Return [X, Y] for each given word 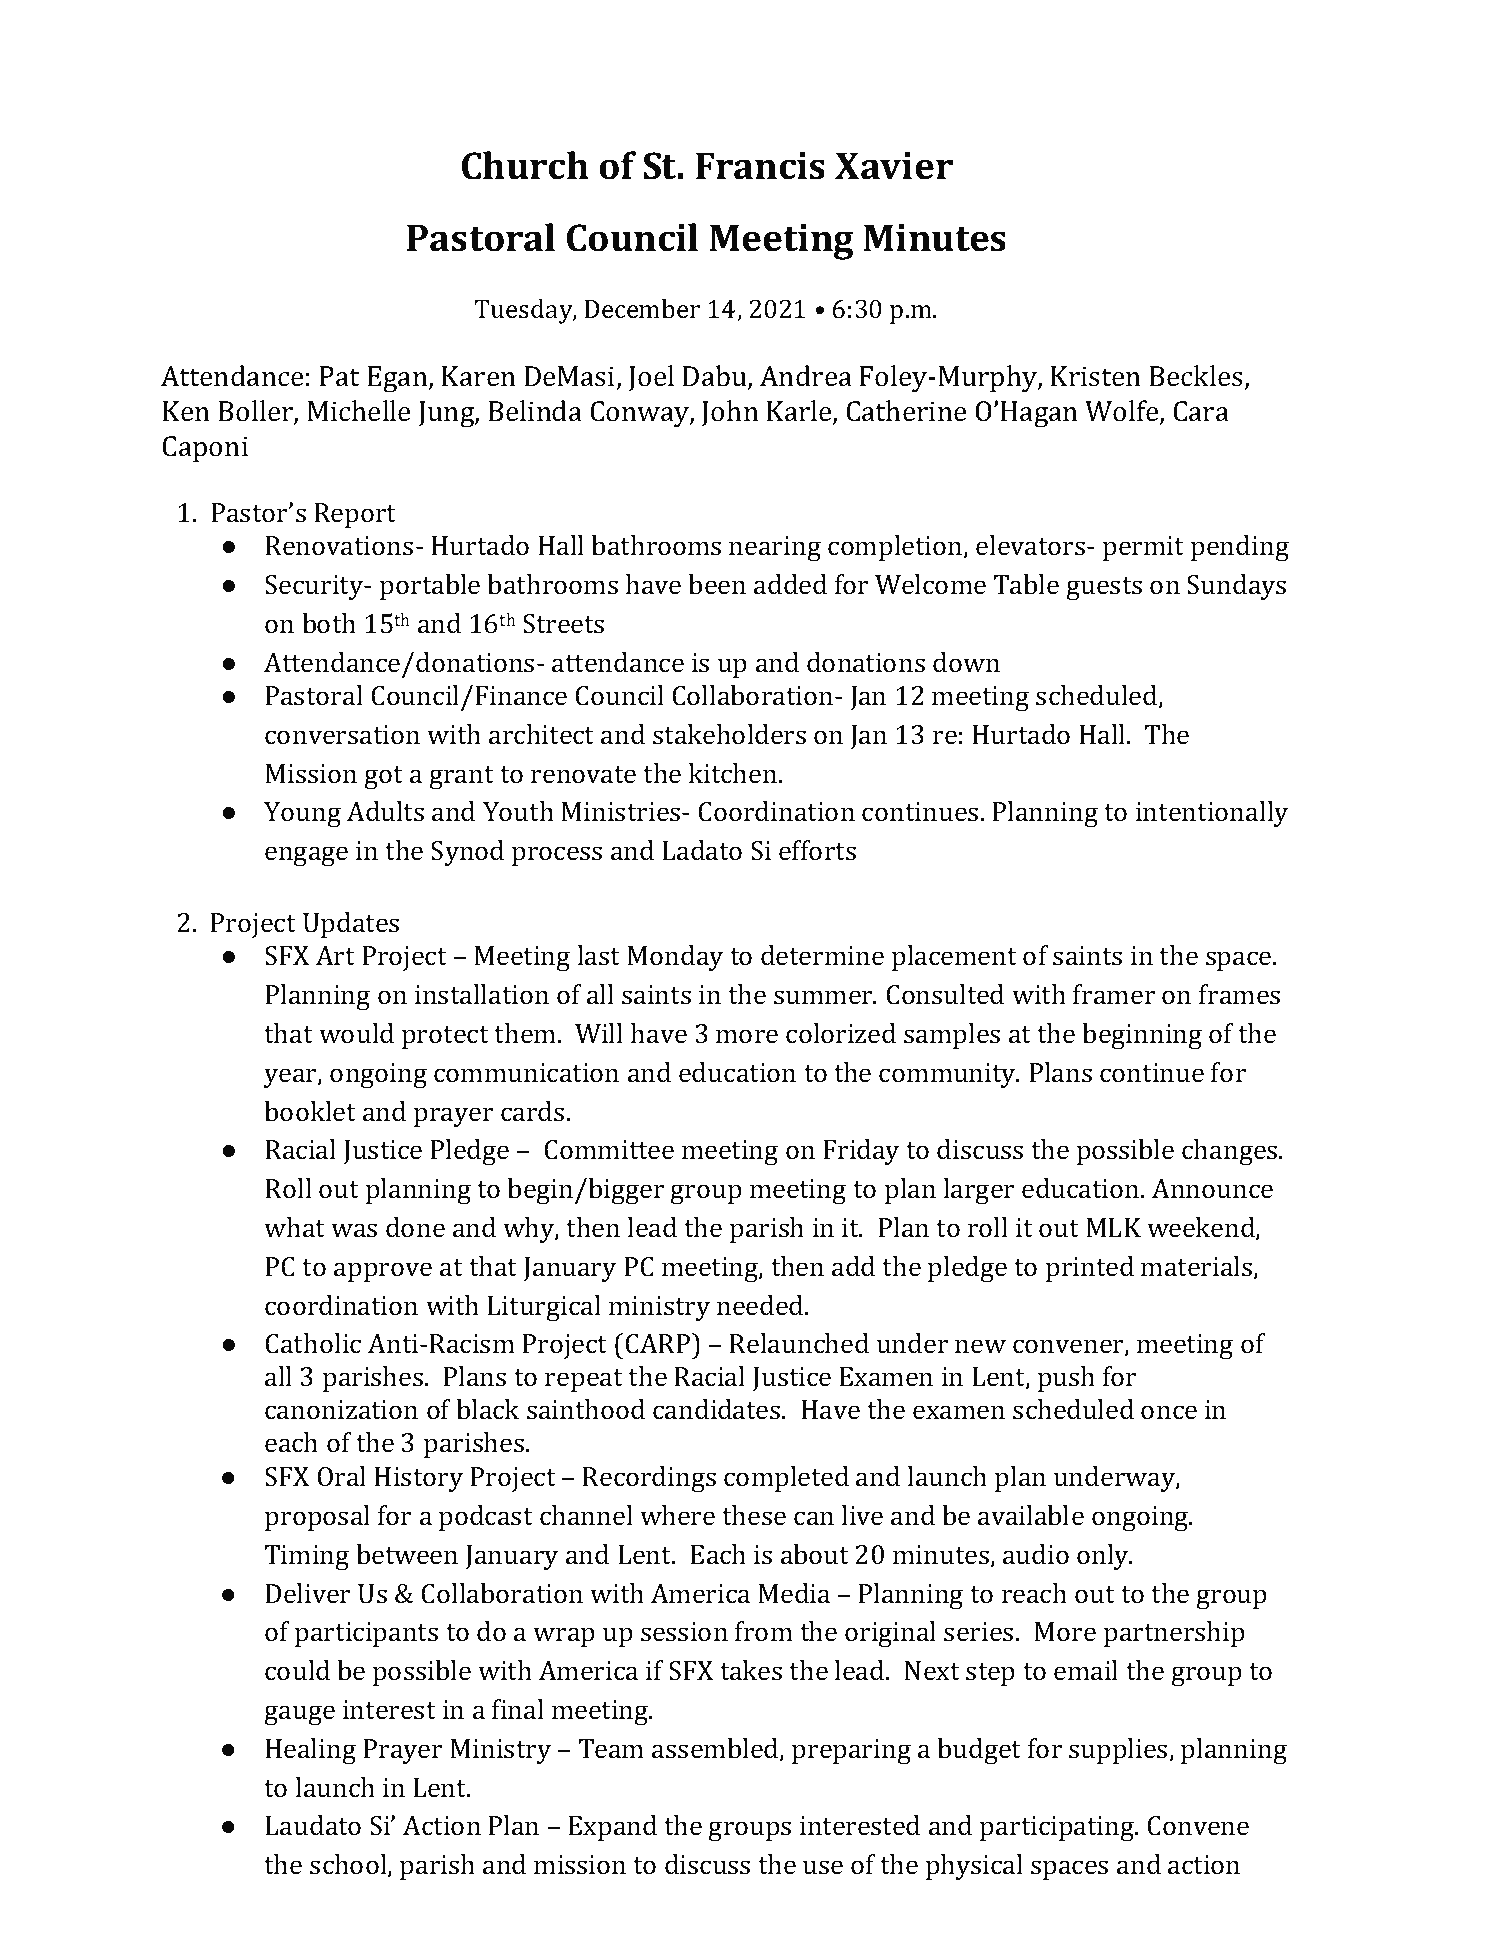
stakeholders [729, 734]
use [823, 1867]
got [384, 777]
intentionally [1212, 814]
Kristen [1095, 376]
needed [761, 1305]
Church [525, 165]
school [349, 1865]
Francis [760, 166]
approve [383, 1272]
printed [1090, 1269]
